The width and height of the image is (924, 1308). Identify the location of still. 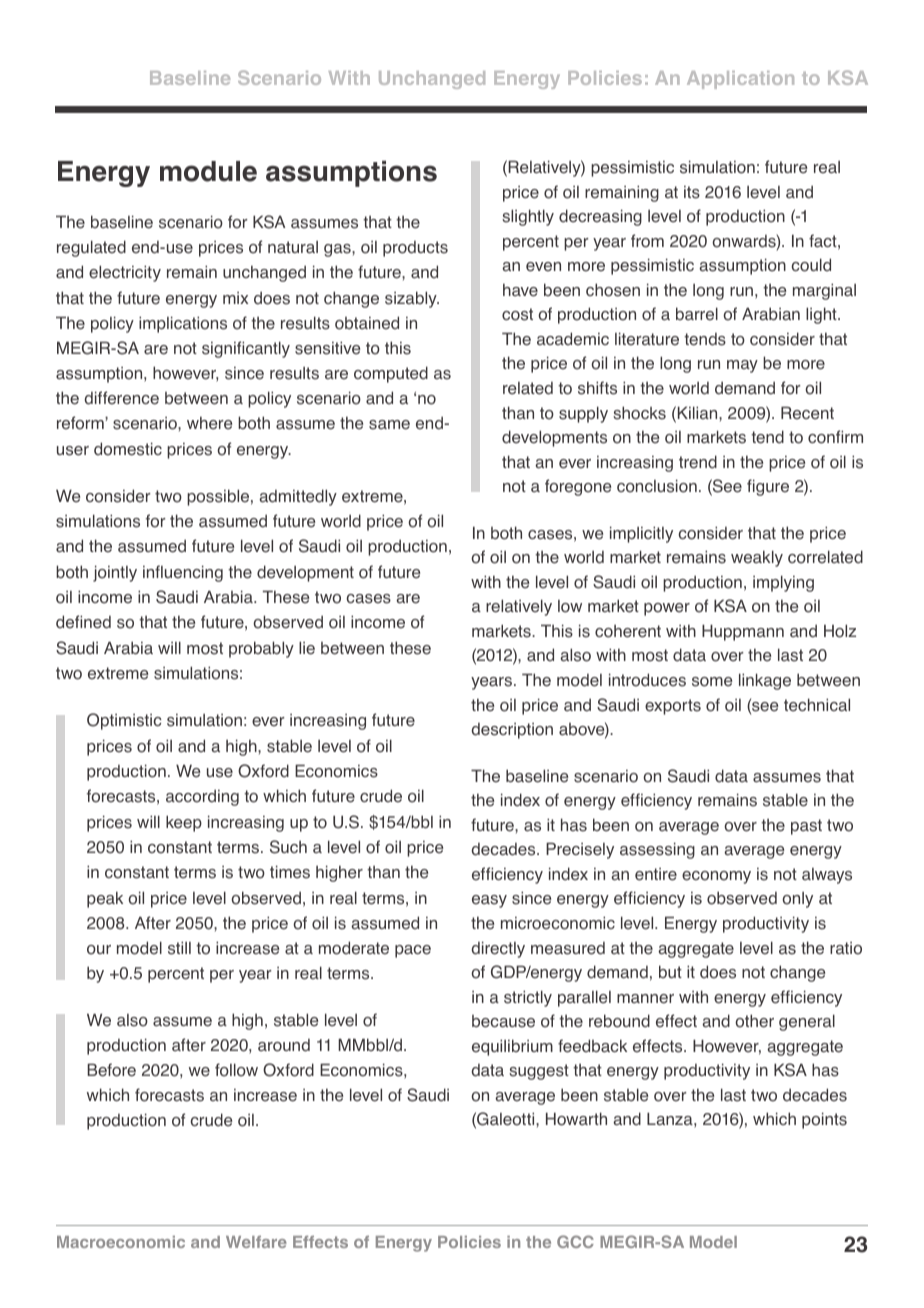
(179, 948).
